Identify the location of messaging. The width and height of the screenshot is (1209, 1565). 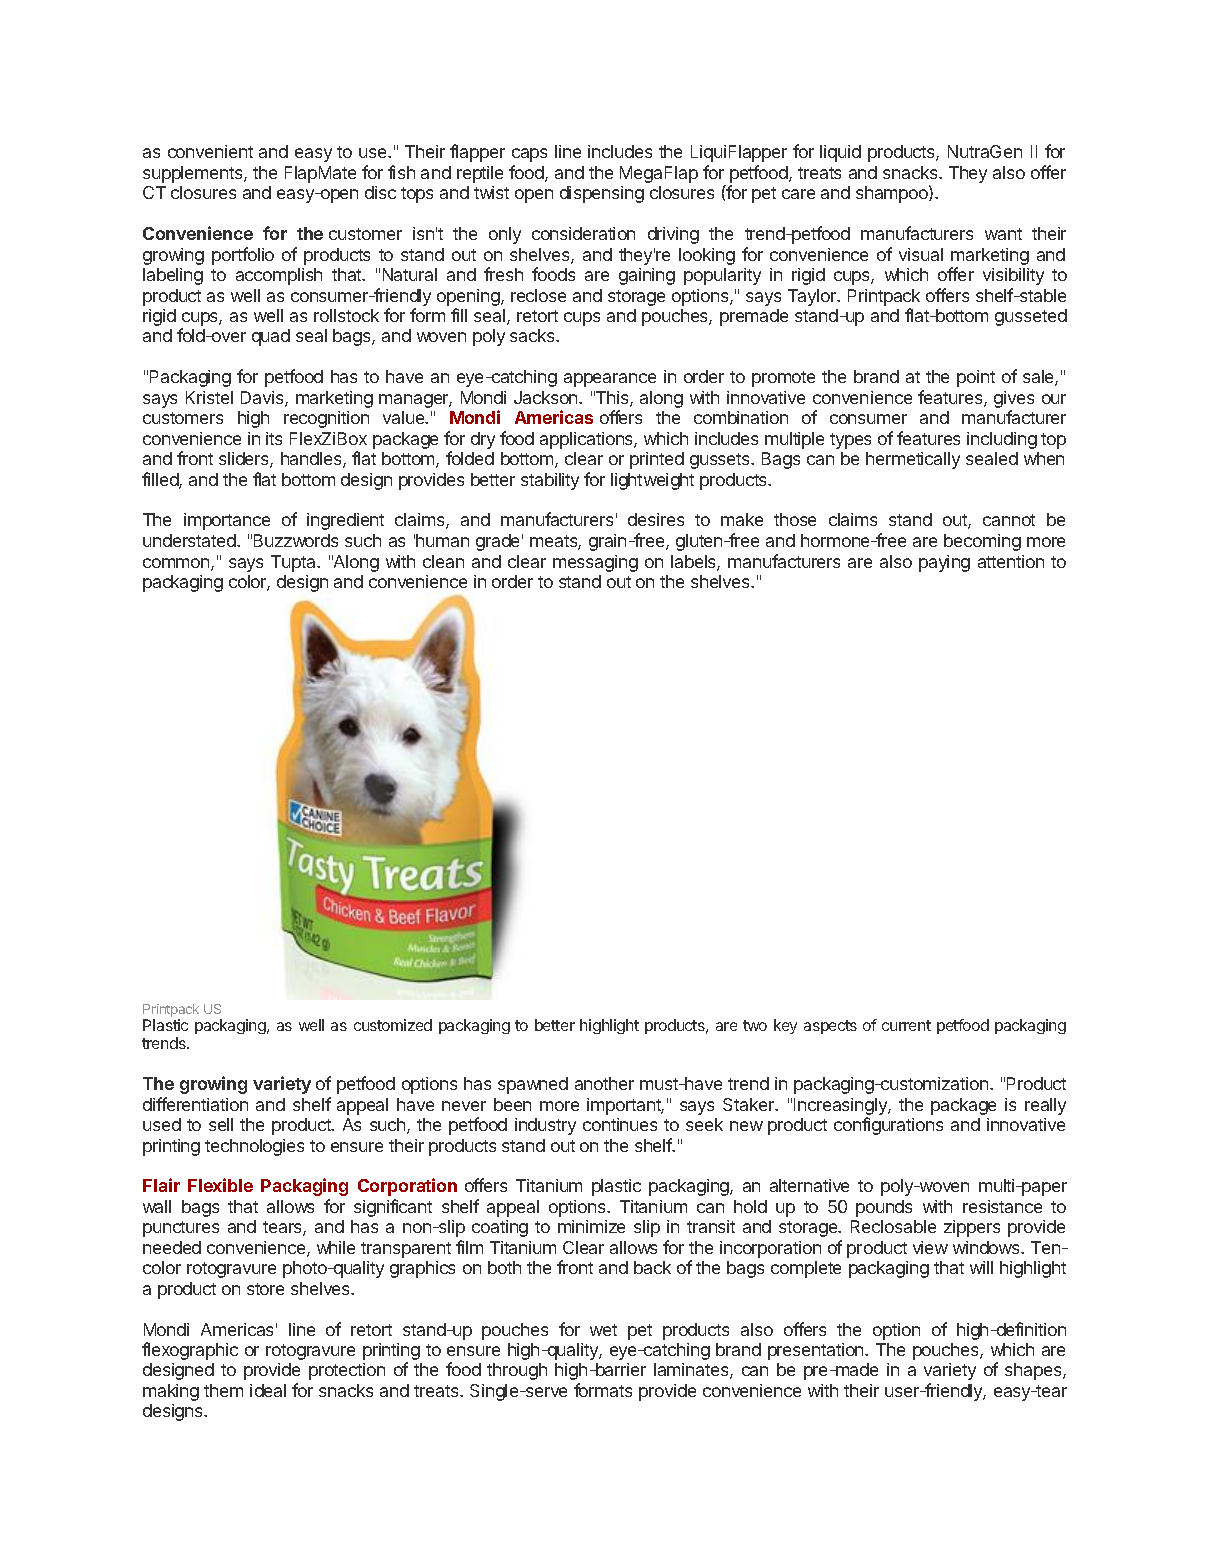
(595, 563).
